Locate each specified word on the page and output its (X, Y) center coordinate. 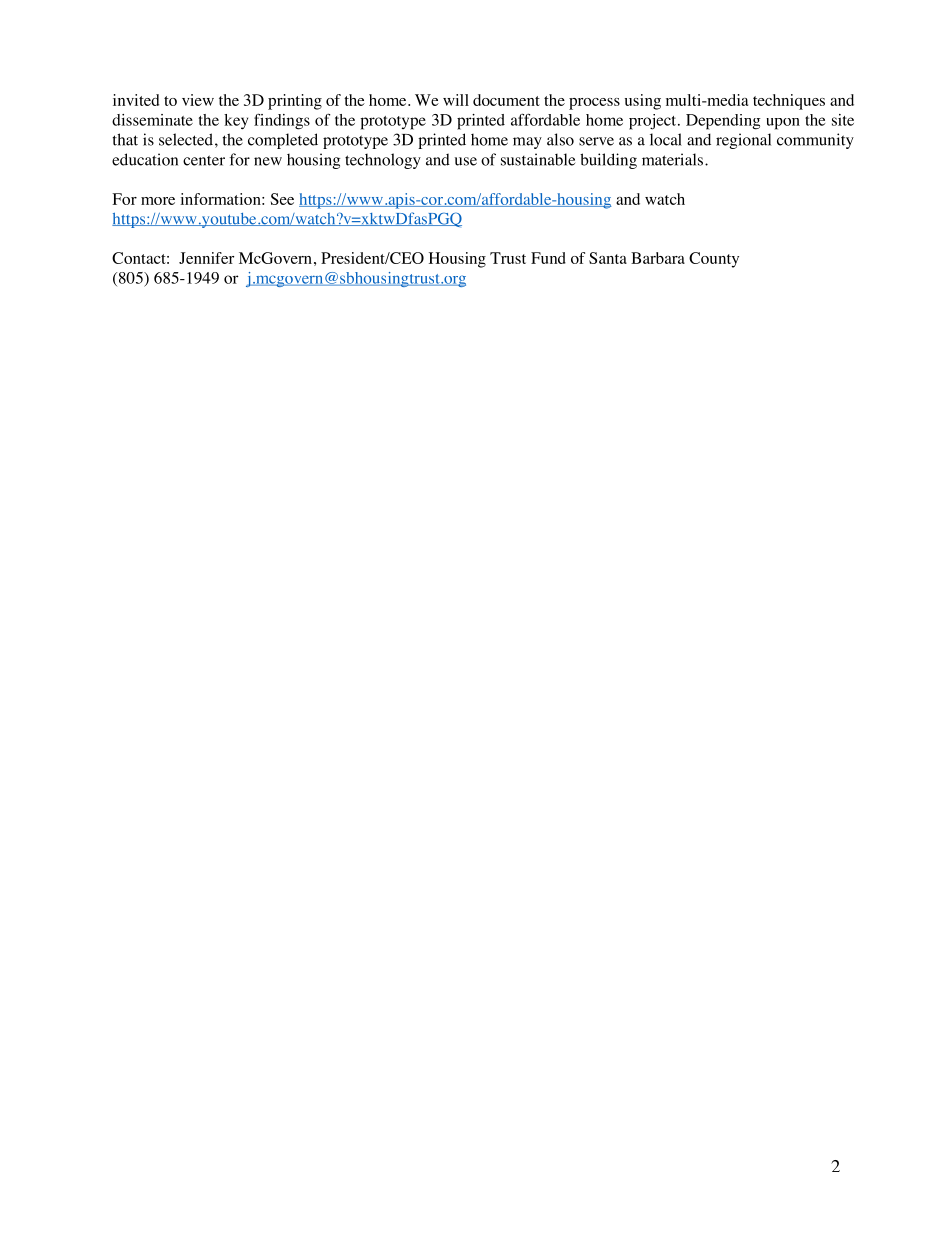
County (714, 260)
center (204, 160)
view (198, 100)
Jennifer (206, 258)
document (506, 100)
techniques (789, 102)
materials (672, 159)
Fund (548, 258)
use (466, 161)
